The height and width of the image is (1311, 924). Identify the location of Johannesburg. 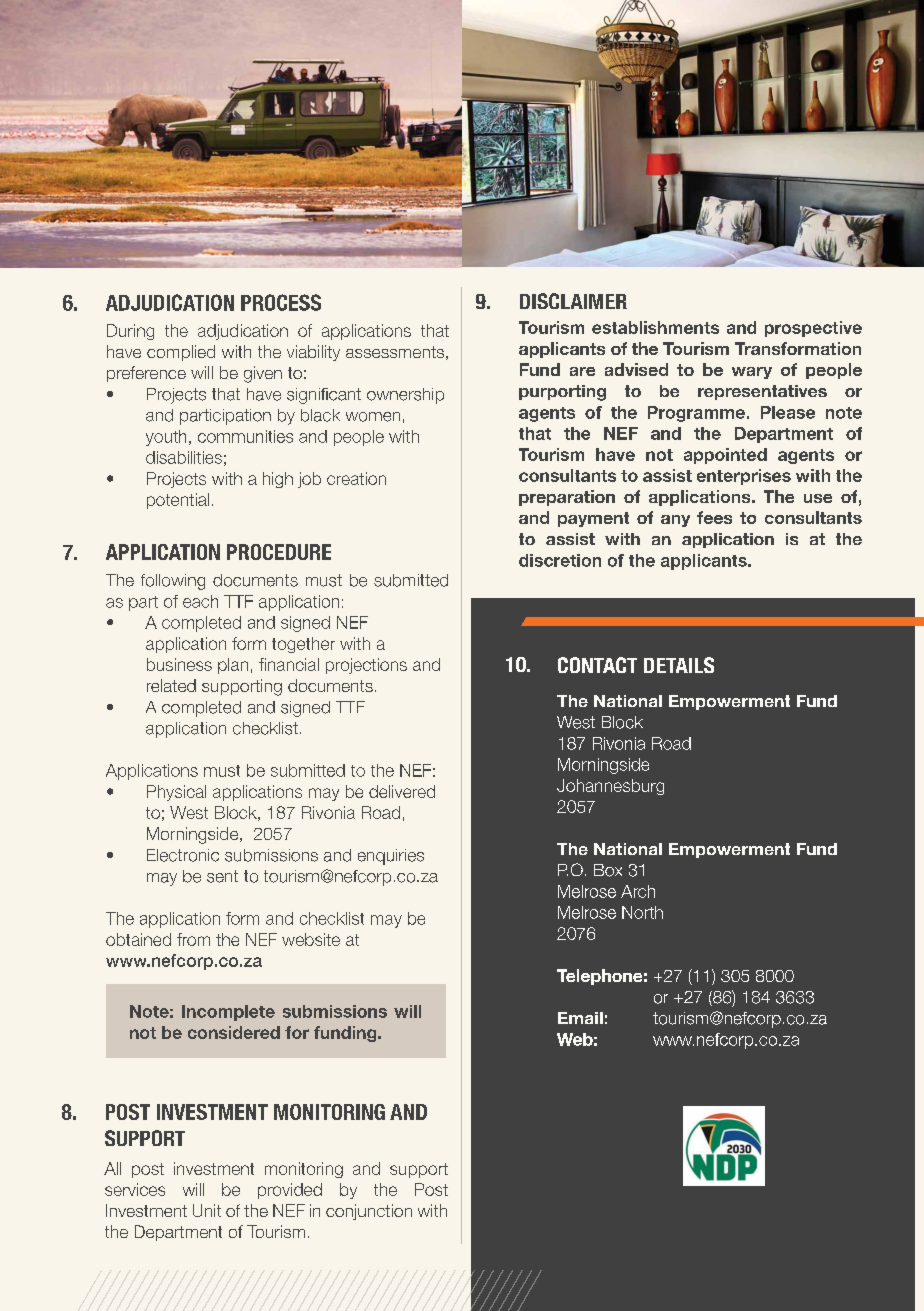
(610, 787).
